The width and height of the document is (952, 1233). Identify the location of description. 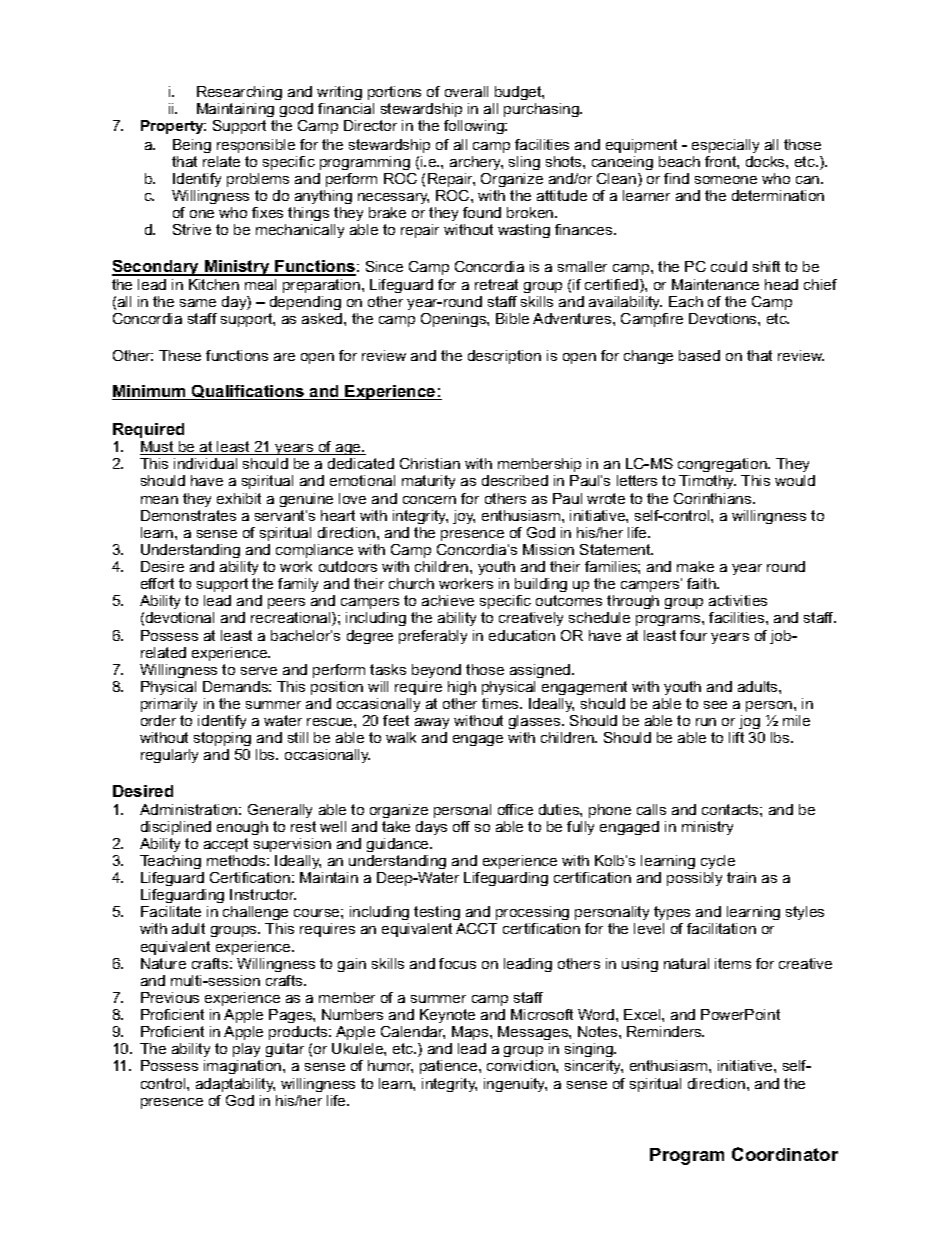
(504, 357).
